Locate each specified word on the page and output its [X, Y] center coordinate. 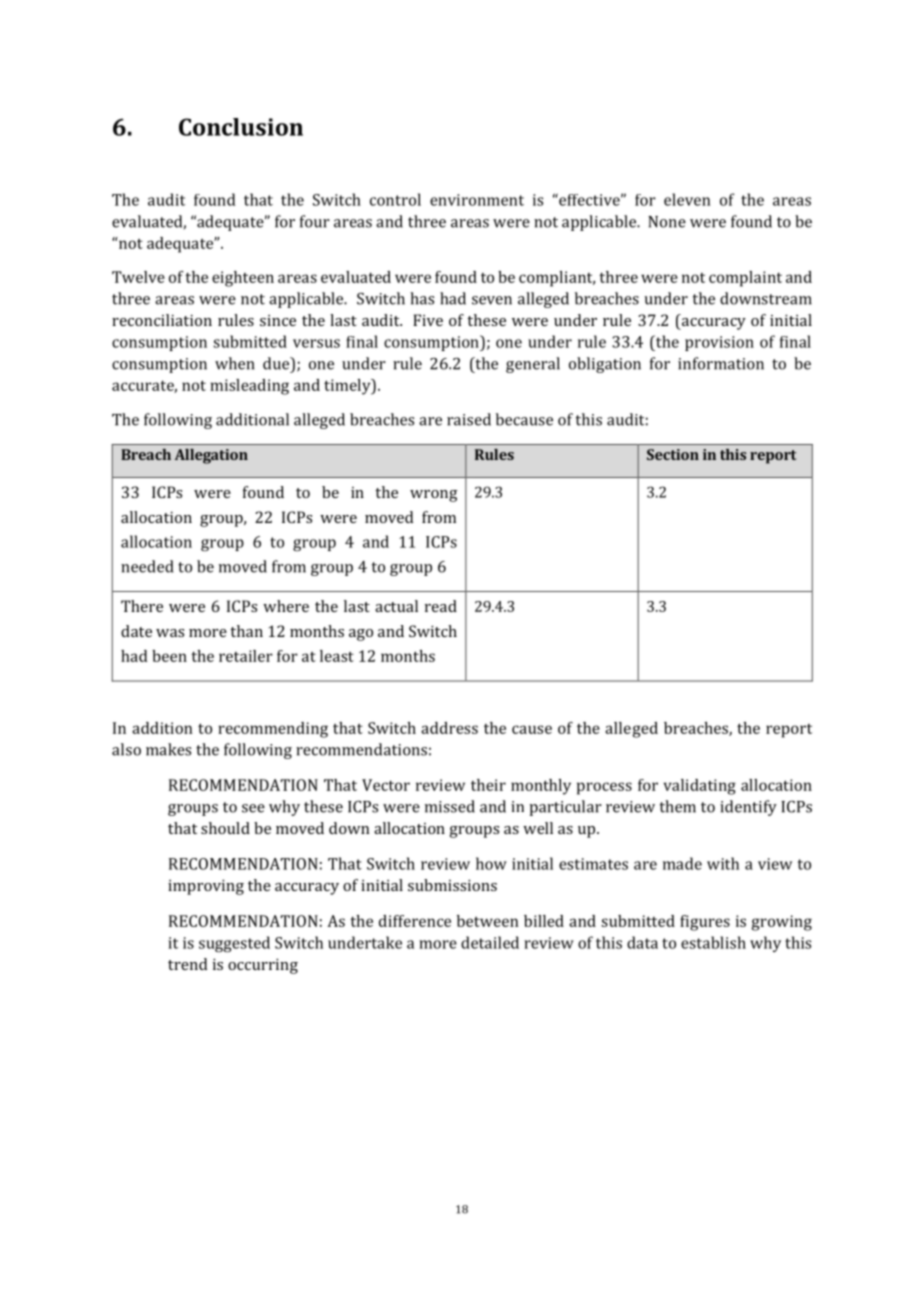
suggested [234, 944]
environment [477, 200]
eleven [687, 199]
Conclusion [241, 127]
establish [713, 942]
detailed [490, 942]
